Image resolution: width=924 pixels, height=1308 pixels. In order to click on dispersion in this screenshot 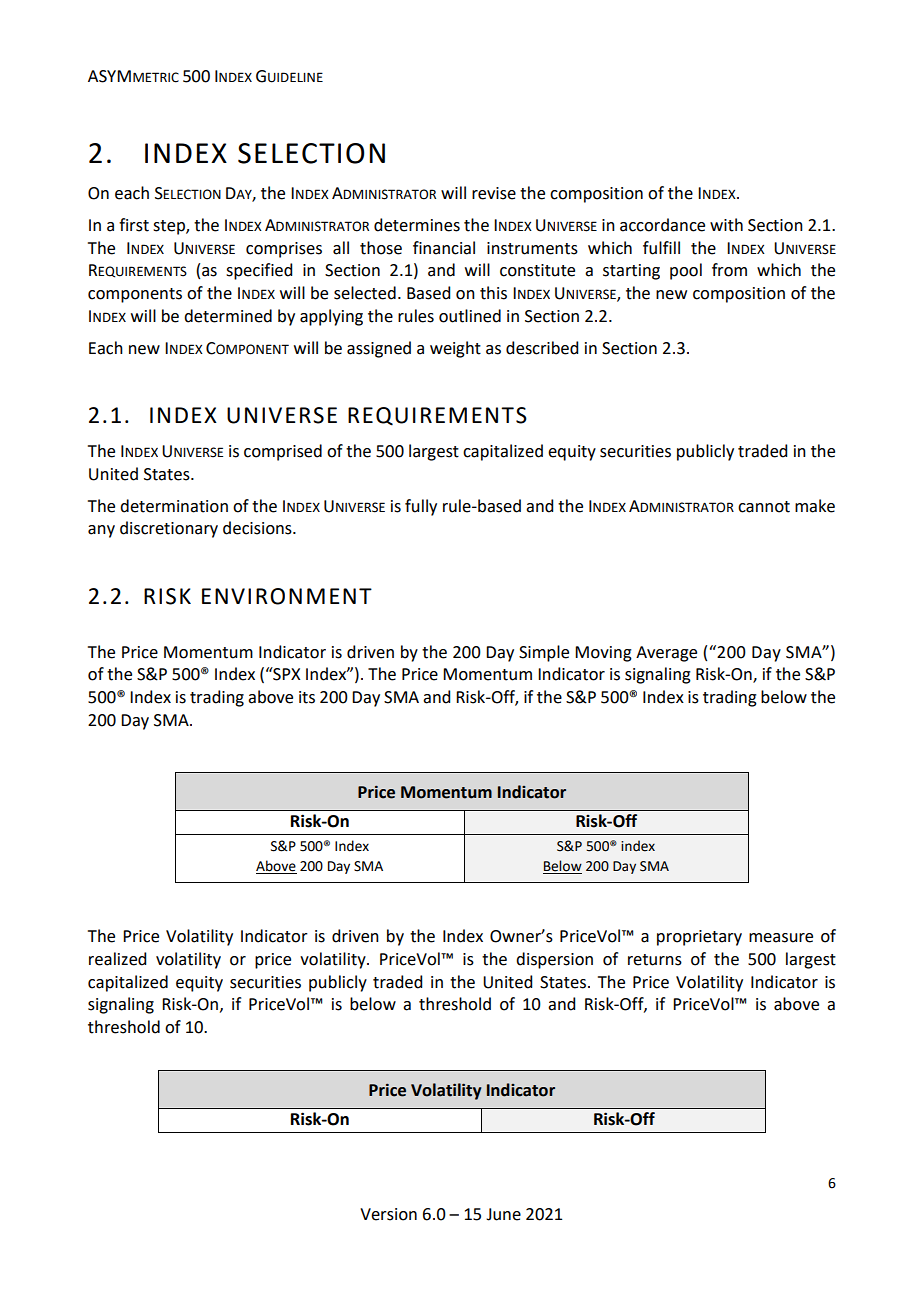, I will do `click(554, 960)`.
